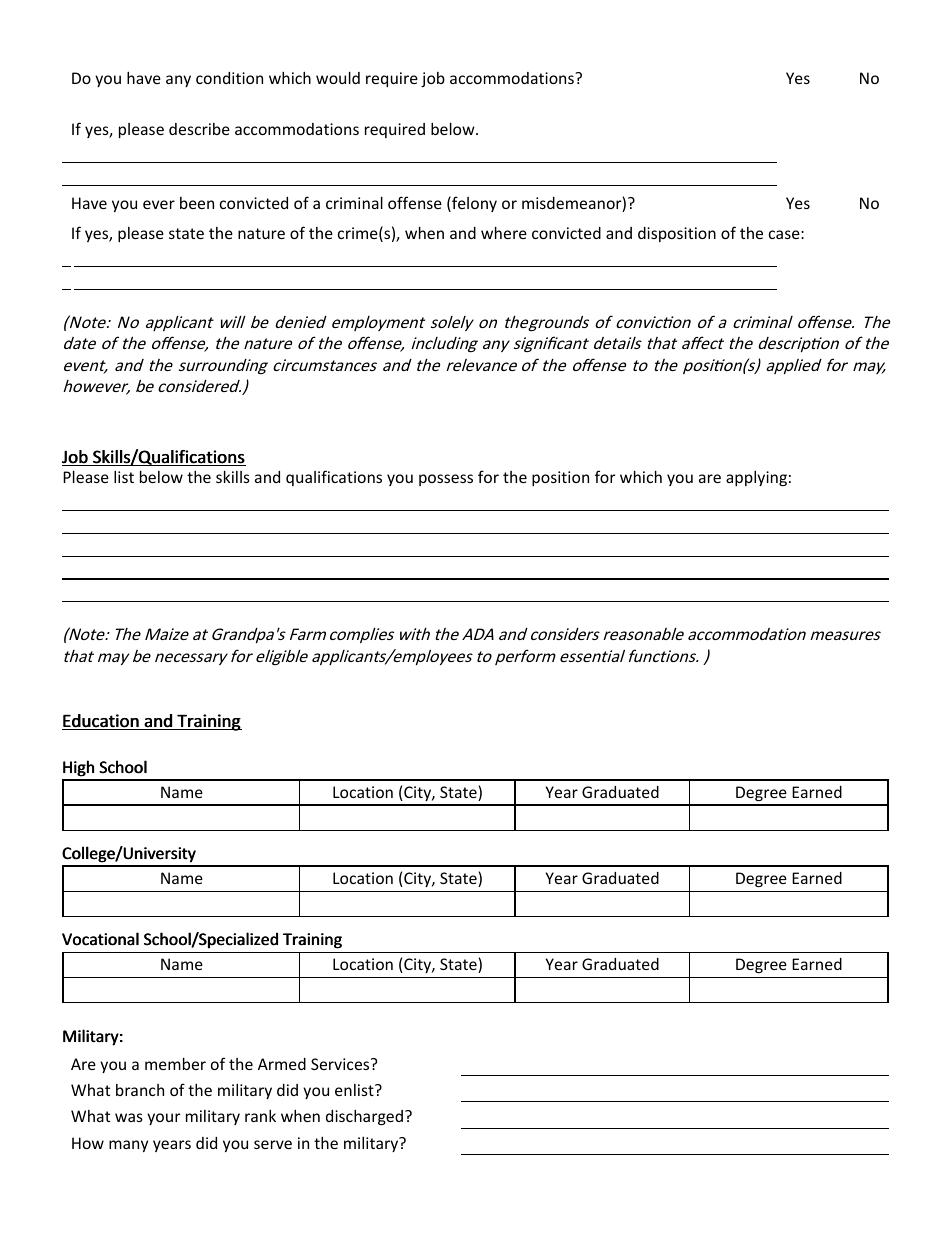 The height and width of the screenshot is (1233, 952). I want to click on describe, so click(199, 129).
